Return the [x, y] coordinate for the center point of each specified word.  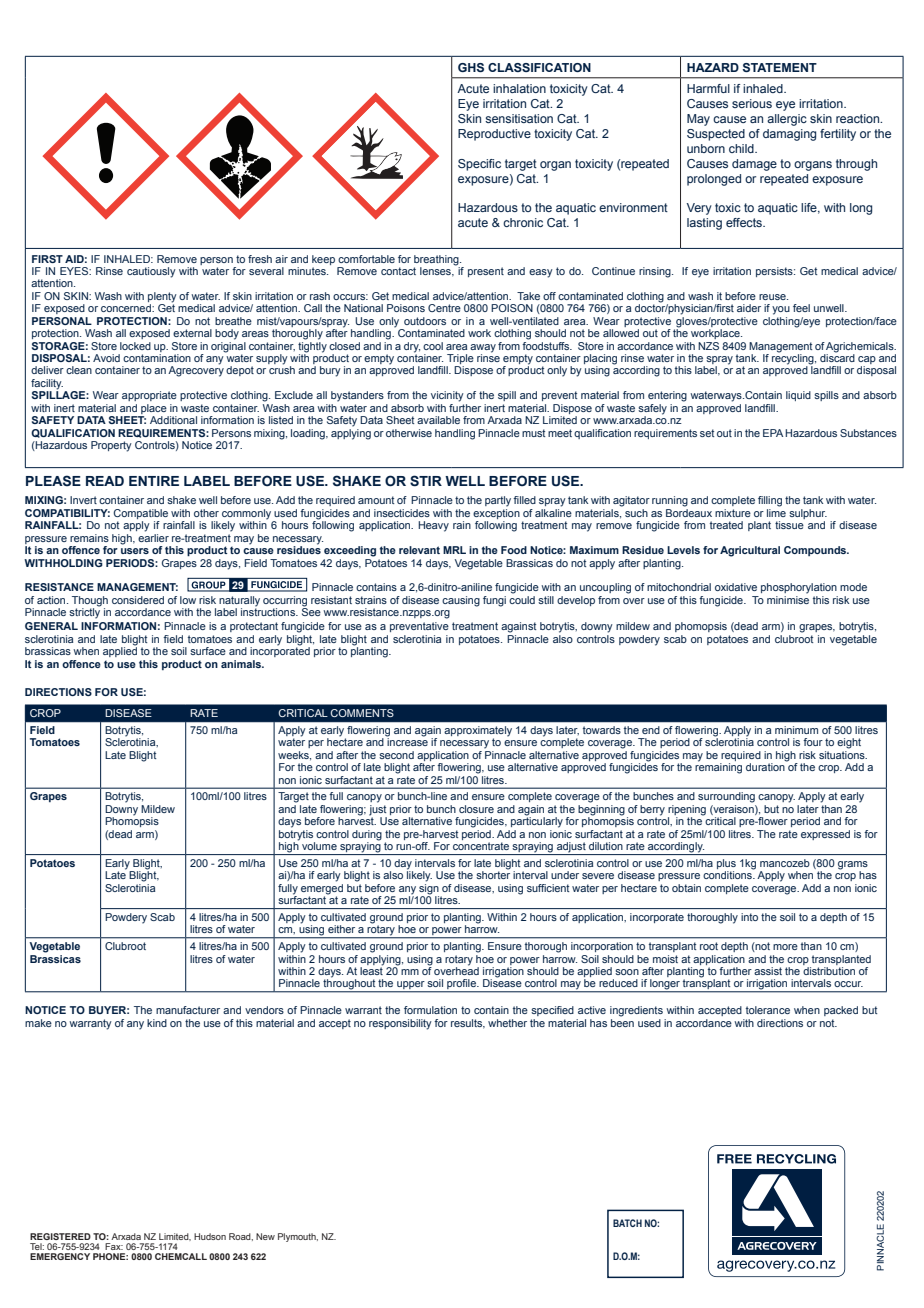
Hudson [210, 1236]
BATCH [627, 1223]
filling [770, 501]
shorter [493, 874]
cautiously [151, 272]
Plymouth [298, 1237]
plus [726, 865]
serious [752, 103]
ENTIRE [154, 481]
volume [319, 846]
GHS [471, 67]
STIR [426, 481]
